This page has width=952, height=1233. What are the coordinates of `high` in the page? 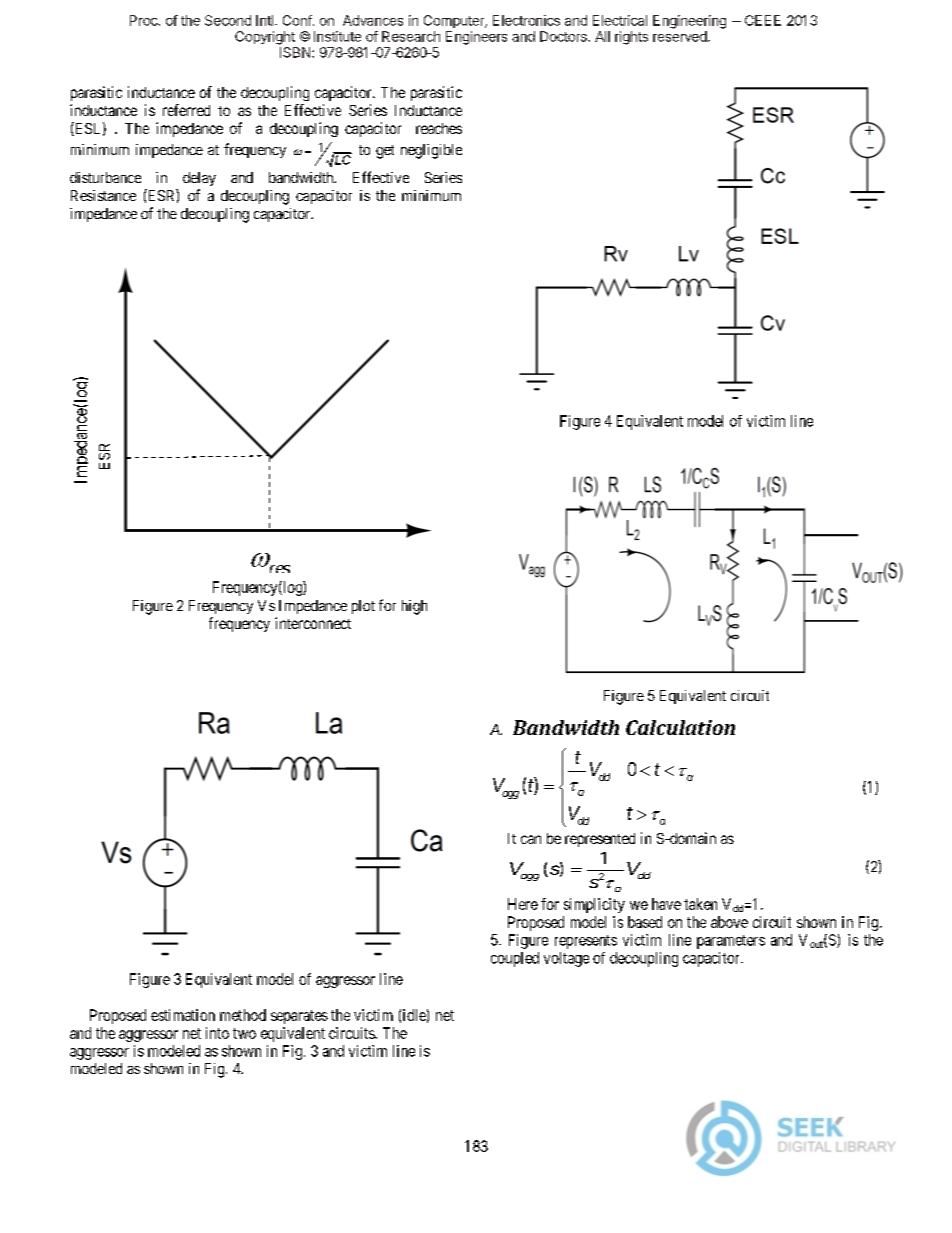 It's located at (414, 607).
